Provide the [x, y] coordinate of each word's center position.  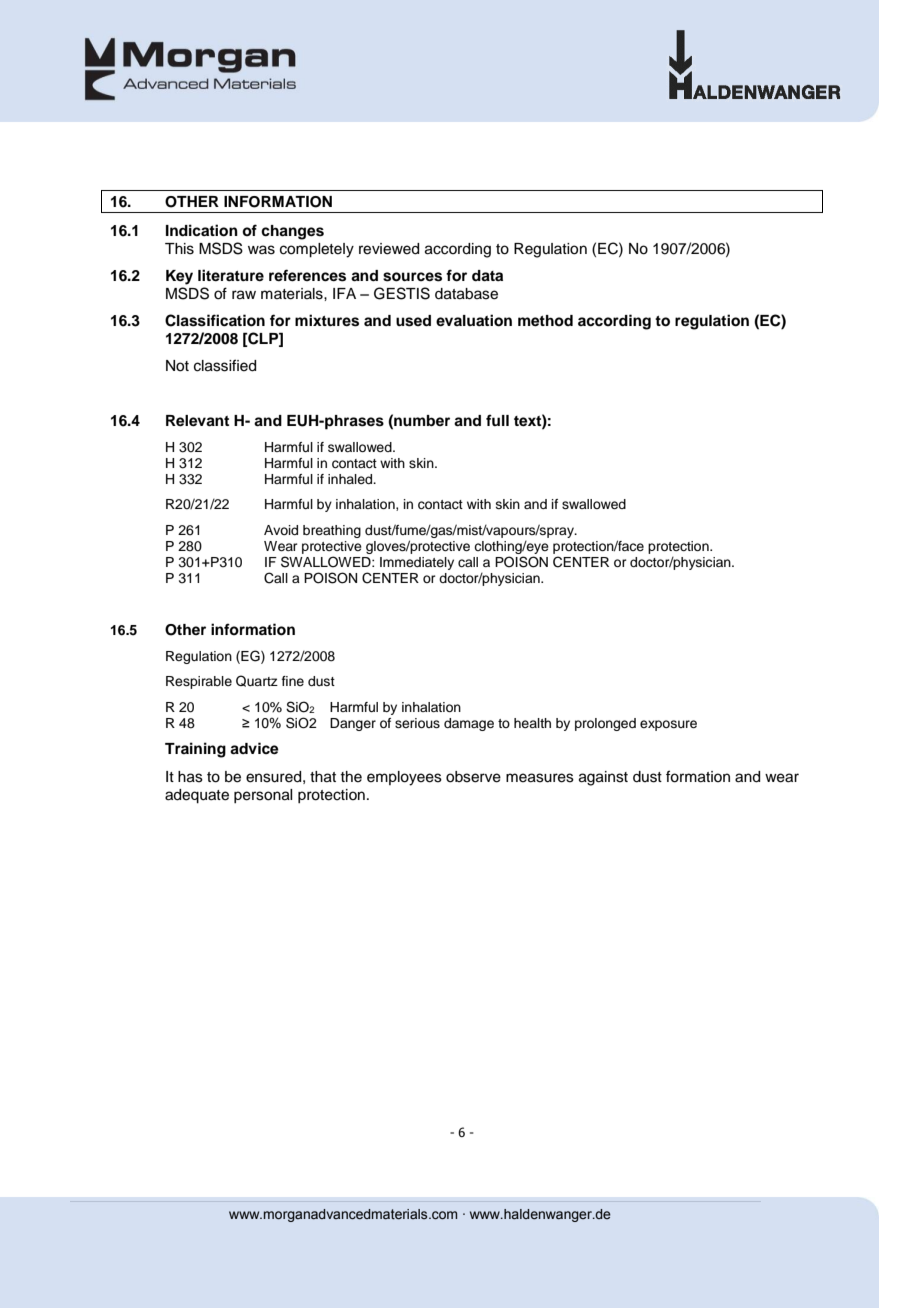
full [497, 420]
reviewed [389, 249]
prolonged [605, 724]
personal [263, 796]
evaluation [474, 320]
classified [225, 365]
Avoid [281, 530]
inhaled [351, 479]
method [545, 321]
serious [417, 723]
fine [293, 681]
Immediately [417, 563]
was [261, 250]
